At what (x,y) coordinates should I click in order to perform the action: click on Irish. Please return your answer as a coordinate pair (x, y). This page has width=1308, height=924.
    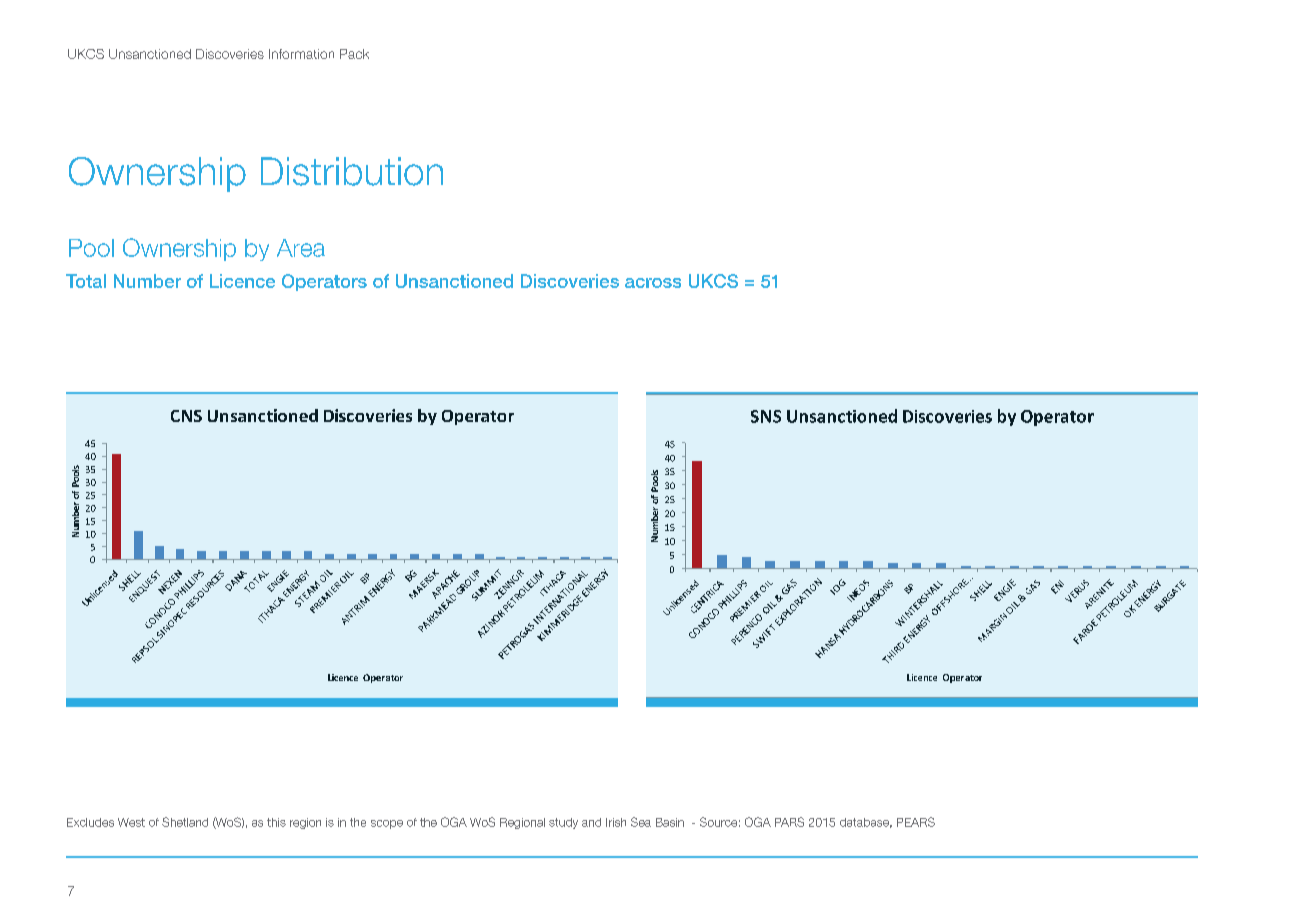
    Looking at the image, I should click on (616, 822).
